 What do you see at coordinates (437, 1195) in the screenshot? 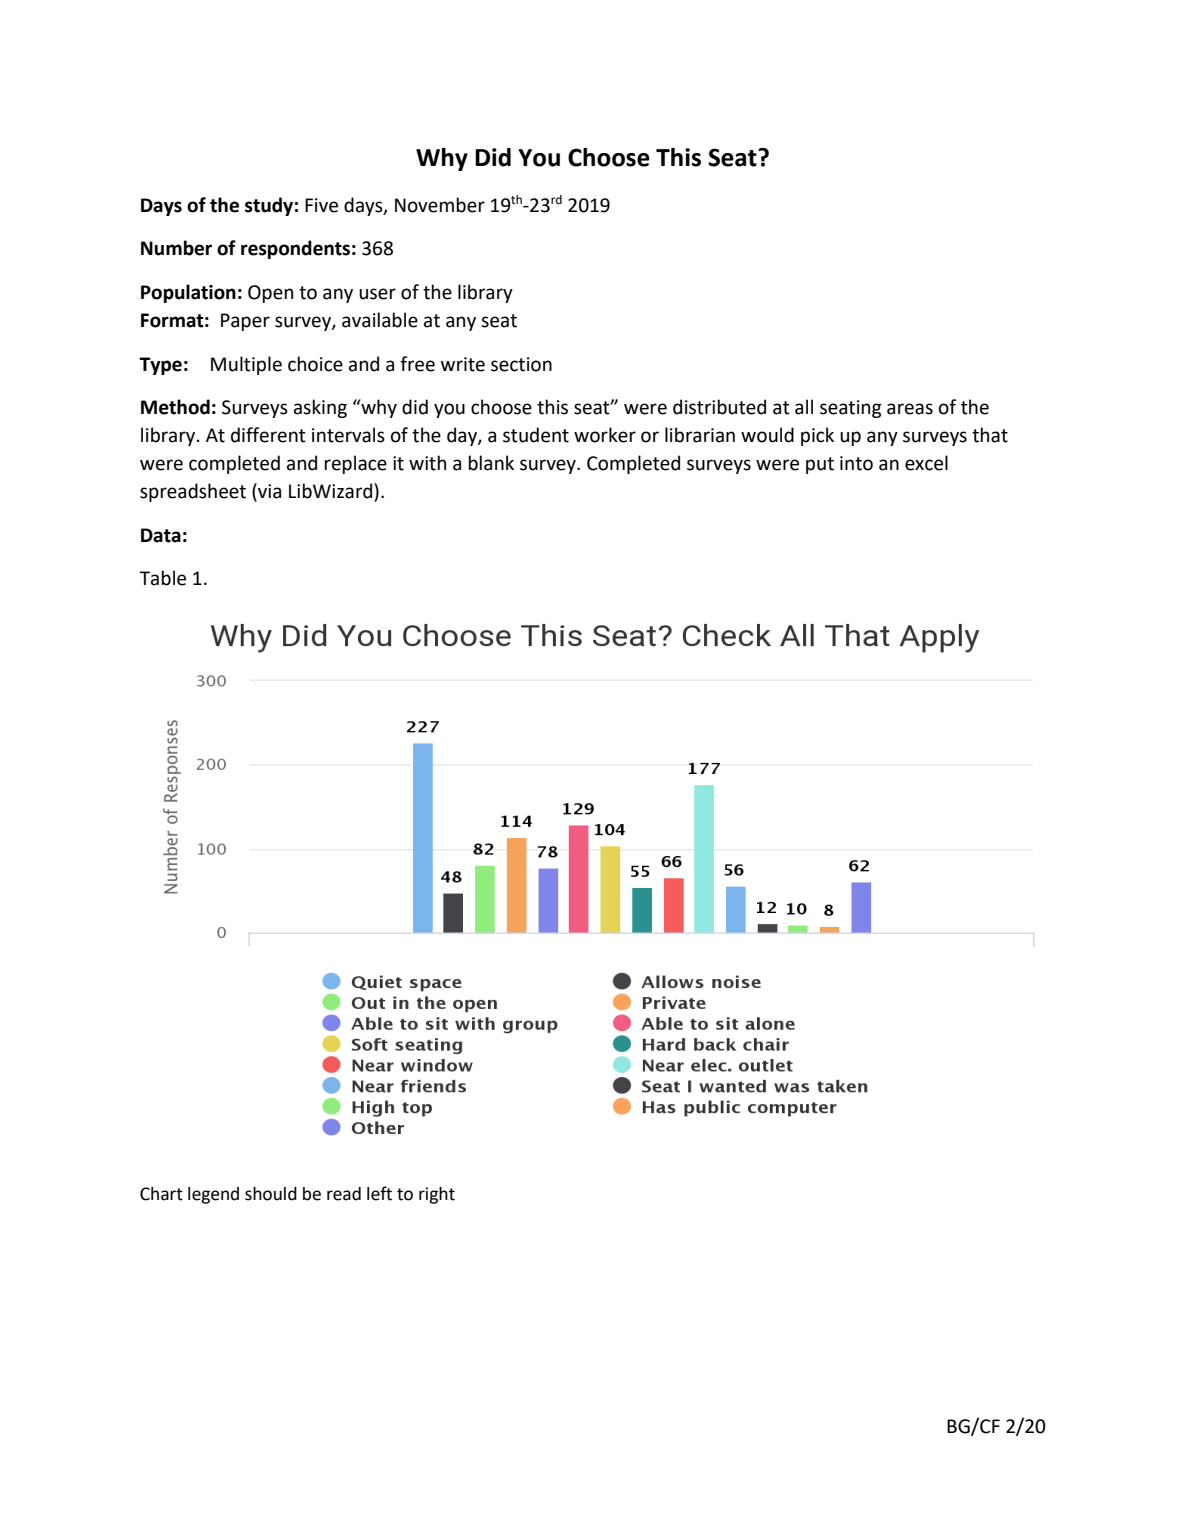
I see `right` at bounding box center [437, 1195].
